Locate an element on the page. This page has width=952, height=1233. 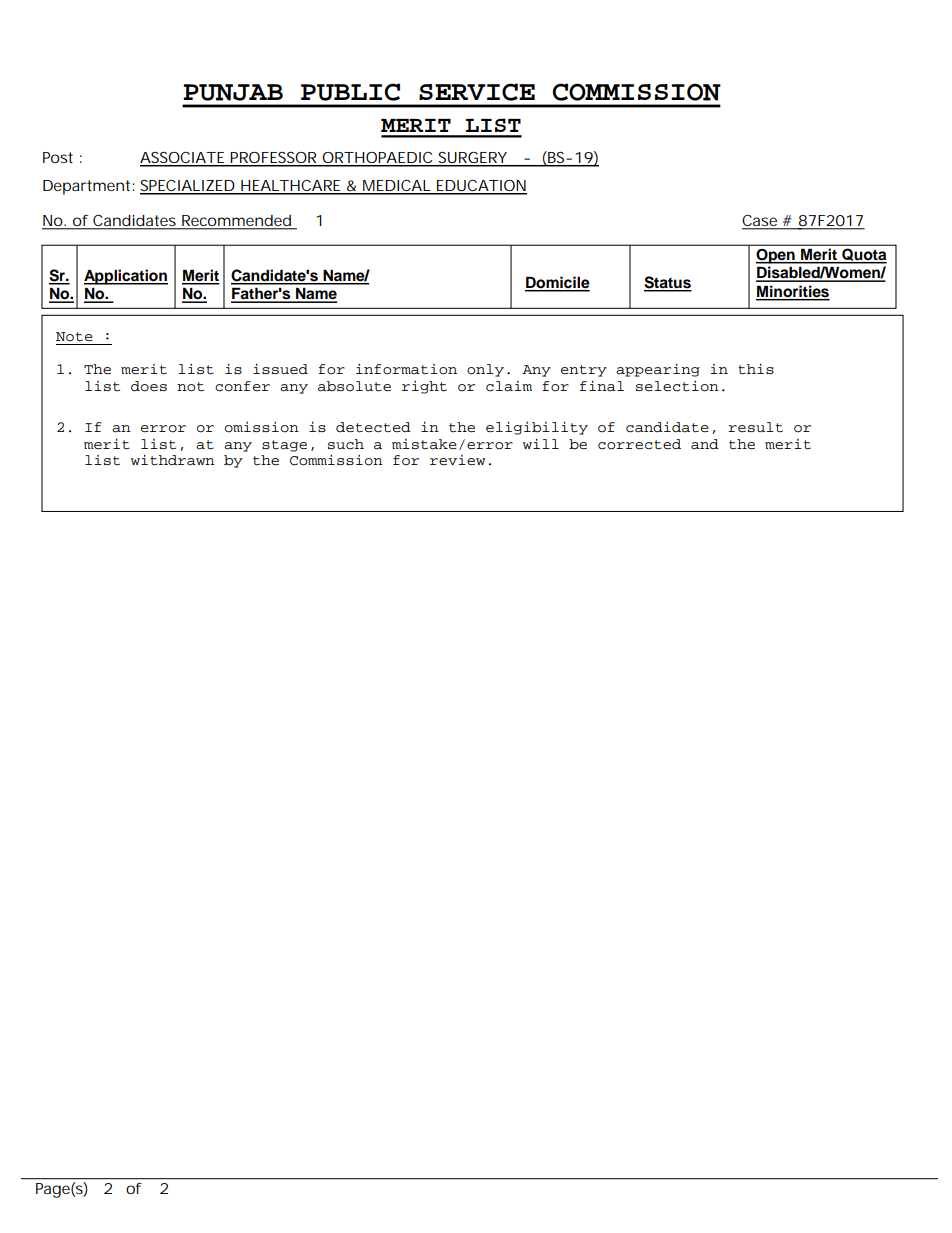
withdrawn is located at coordinates (173, 460).
